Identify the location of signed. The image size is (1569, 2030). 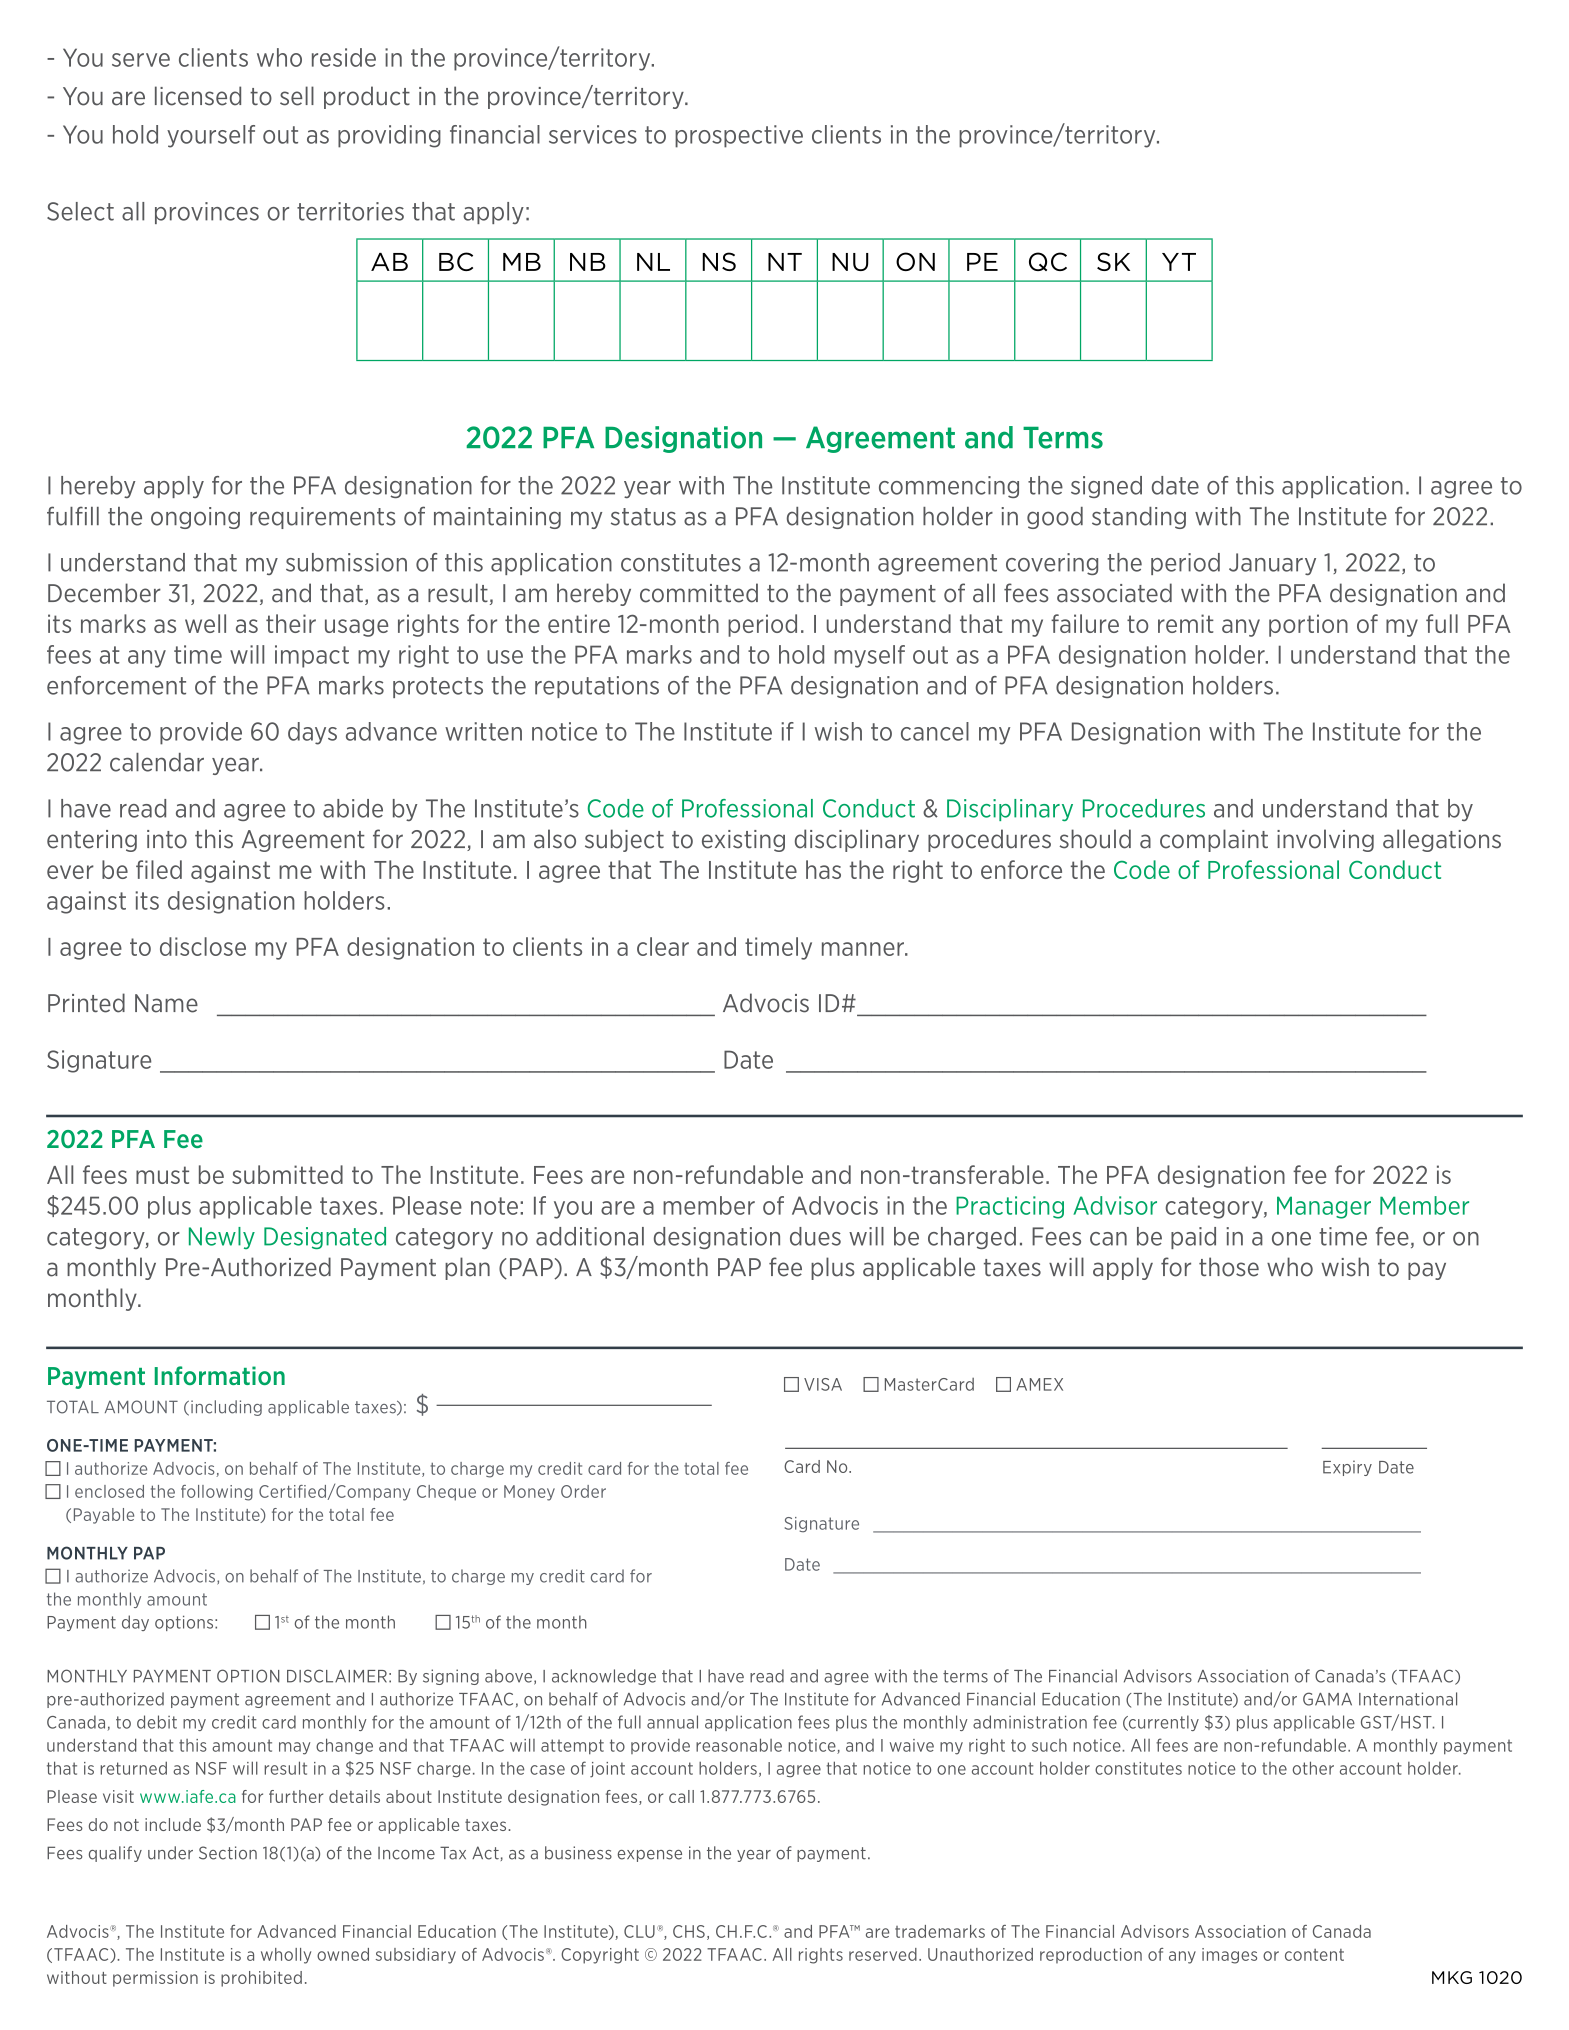
(1106, 487).
